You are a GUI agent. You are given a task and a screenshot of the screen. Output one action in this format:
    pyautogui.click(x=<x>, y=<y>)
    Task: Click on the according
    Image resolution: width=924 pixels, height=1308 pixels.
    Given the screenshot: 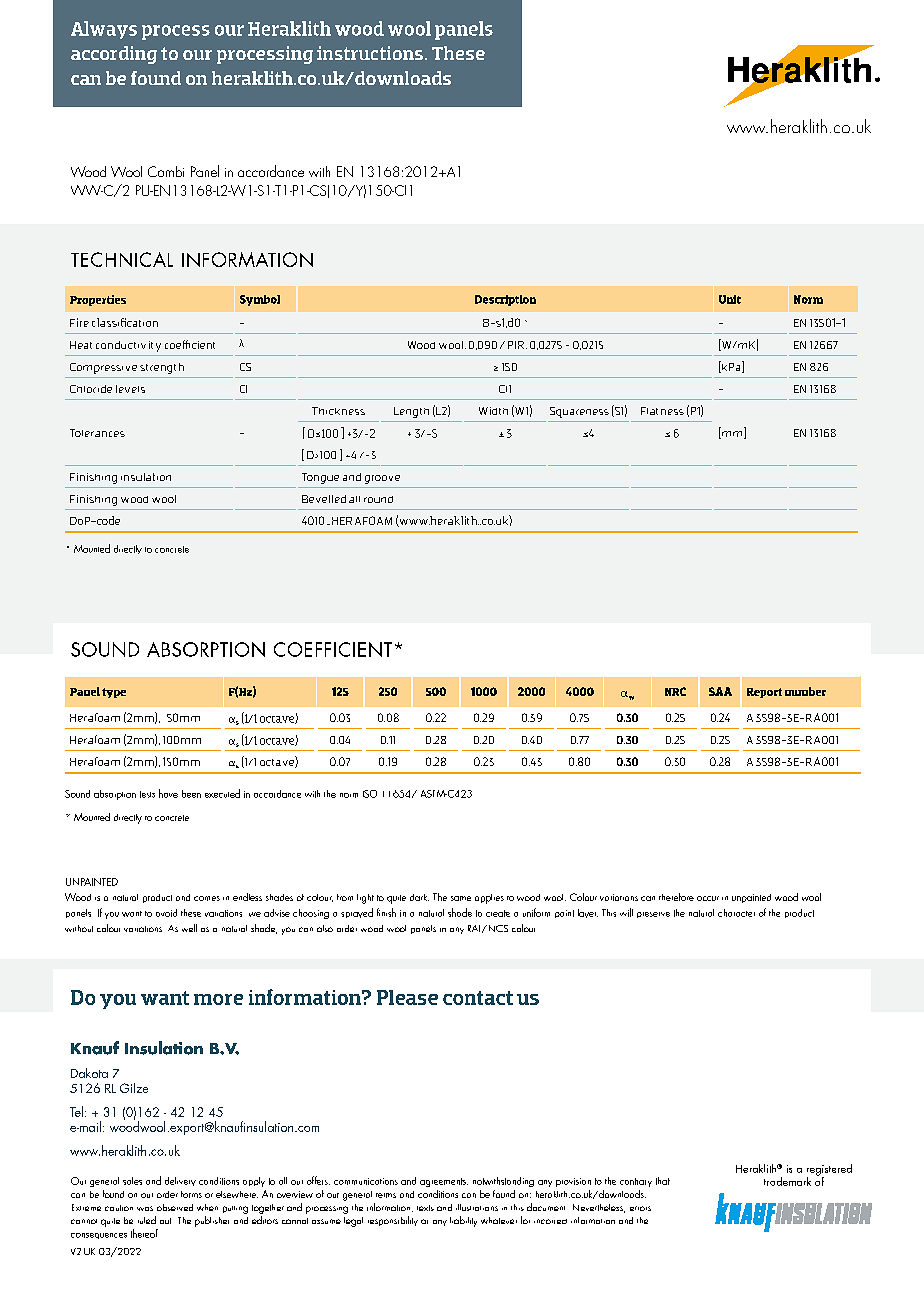 What is the action you would take?
    pyautogui.click(x=114, y=55)
